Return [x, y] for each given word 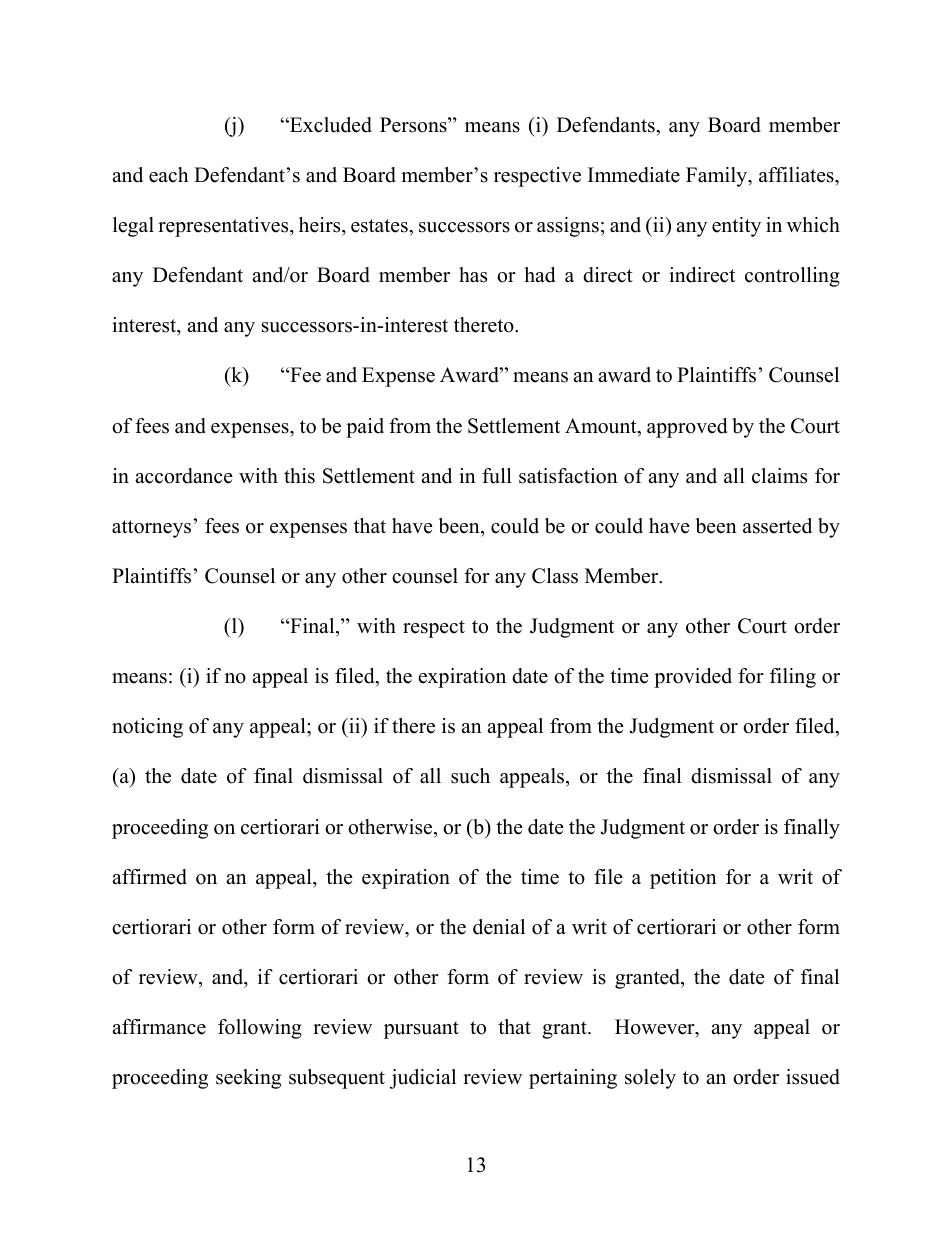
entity [736, 227]
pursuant [421, 1030]
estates [380, 226]
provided [693, 678]
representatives [224, 227]
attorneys [151, 529]
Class [555, 576]
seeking [248, 1079]
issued [813, 1077]
